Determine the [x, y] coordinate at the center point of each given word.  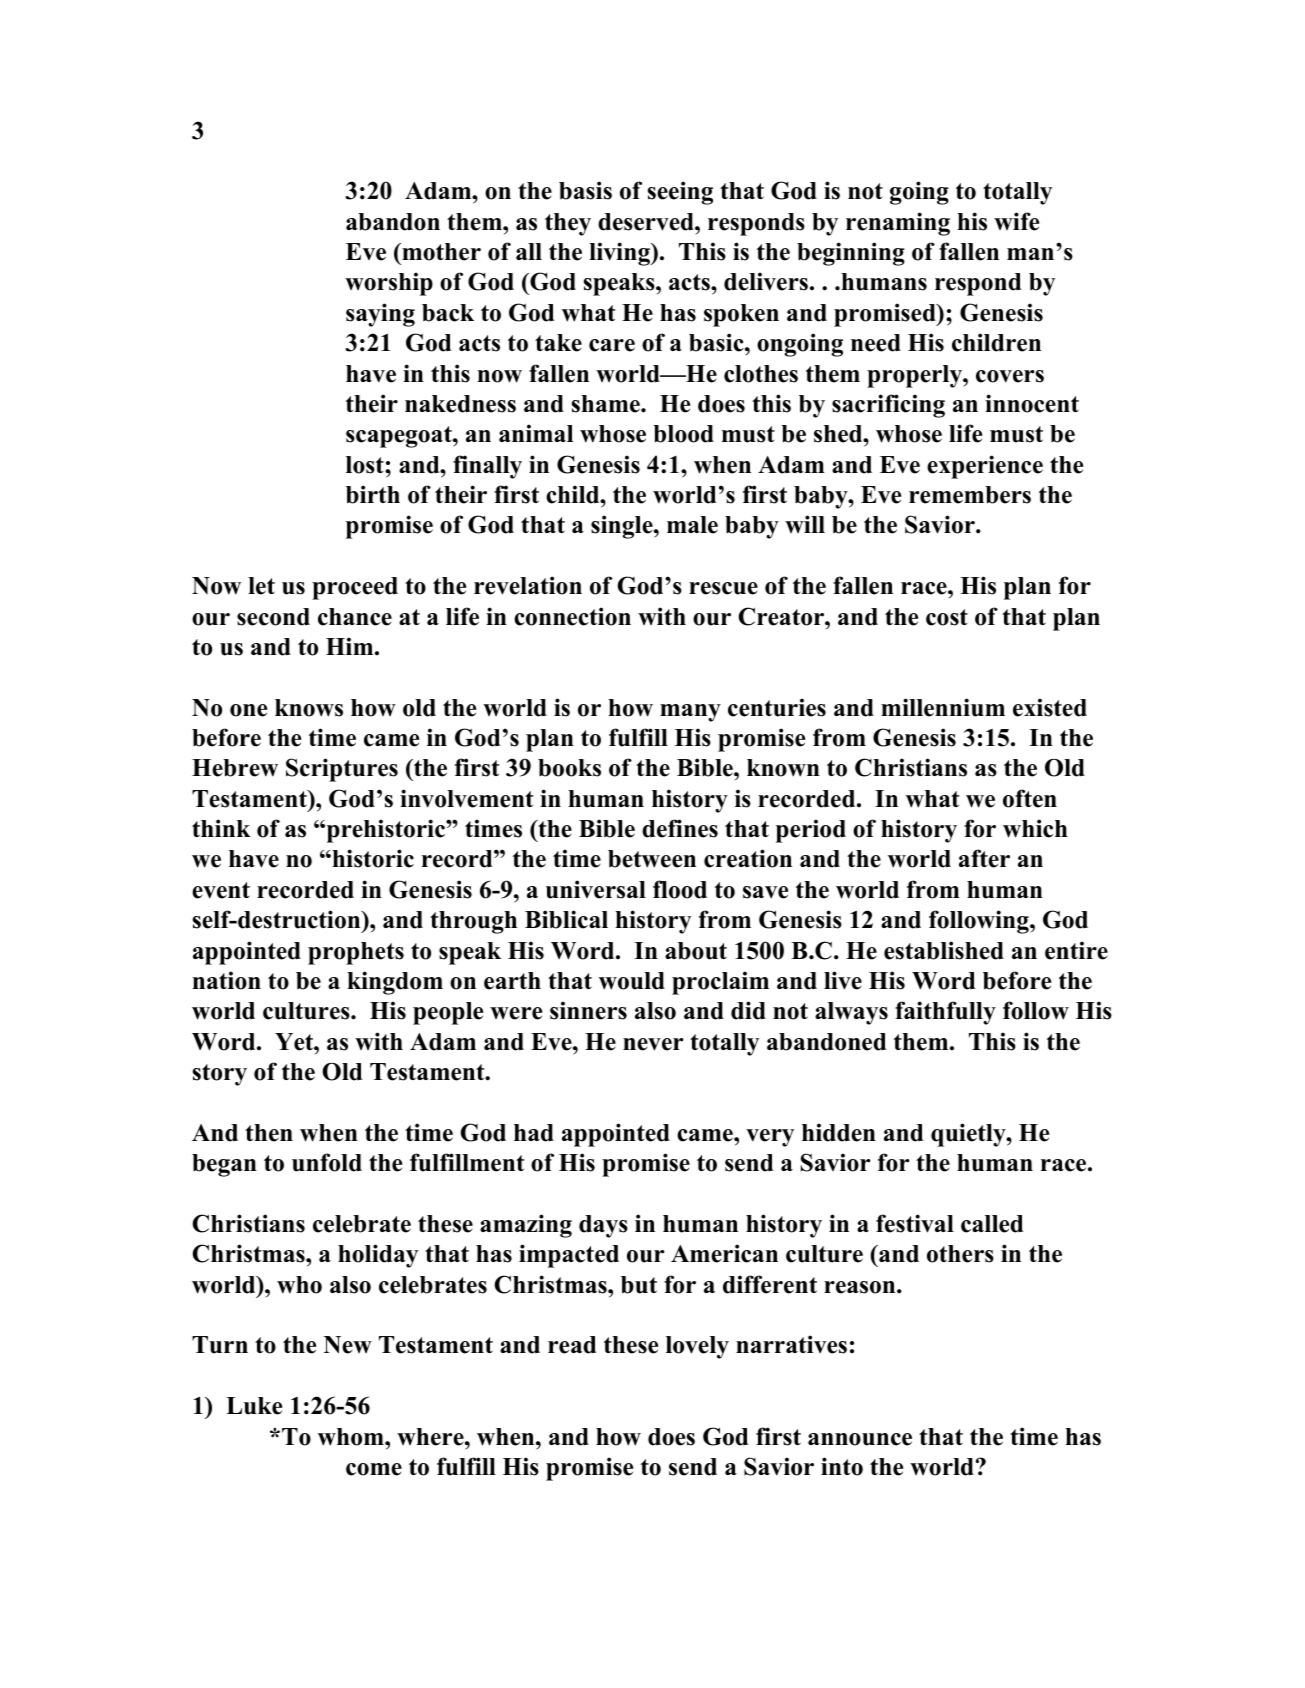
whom [352, 1437]
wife [1016, 221]
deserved [647, 222]
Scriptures [342, 770]
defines [680, 828]
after [984, 858]
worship [389, 284]
